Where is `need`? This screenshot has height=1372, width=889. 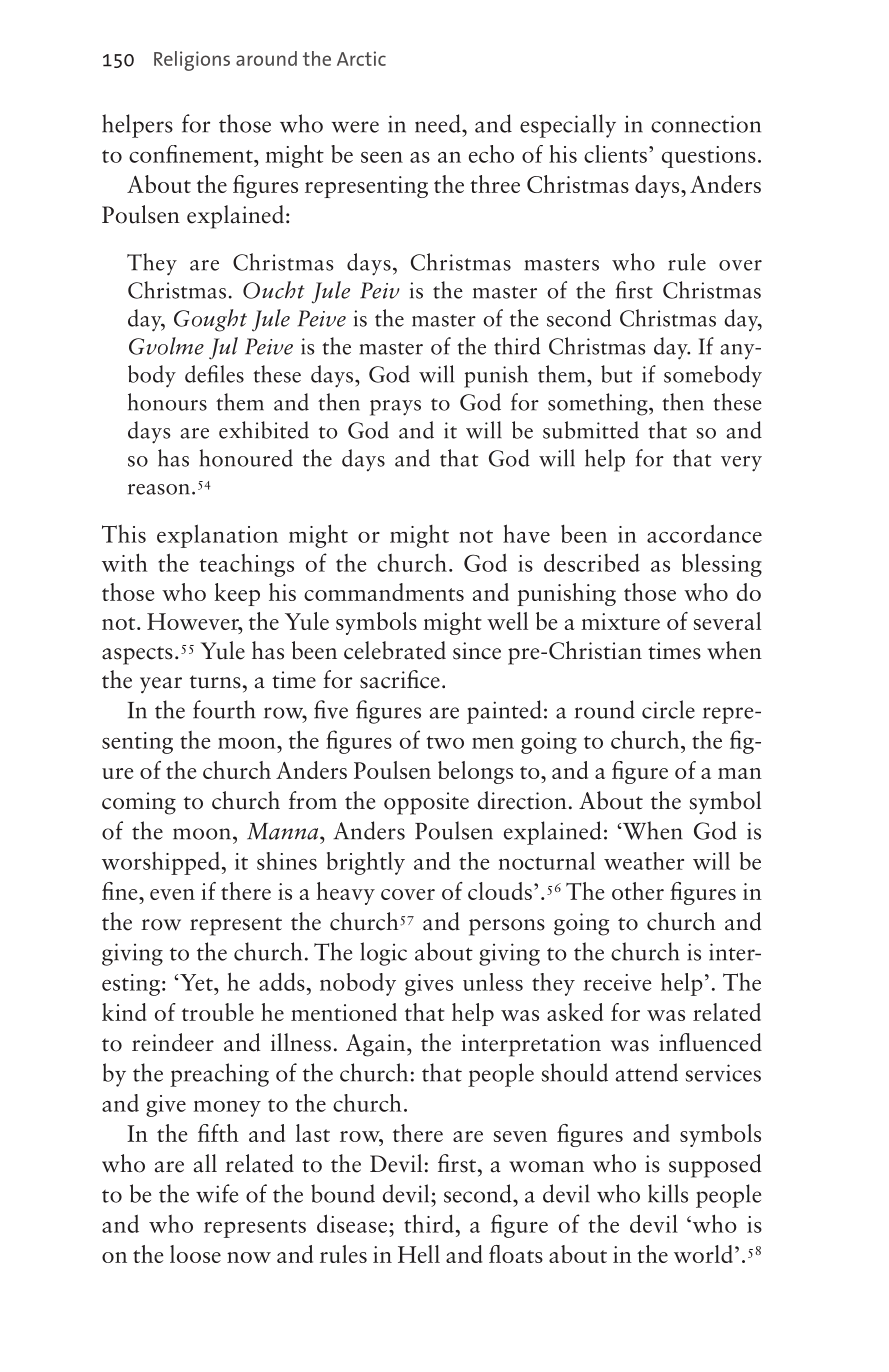
need is located at coordinates (439, 123).
